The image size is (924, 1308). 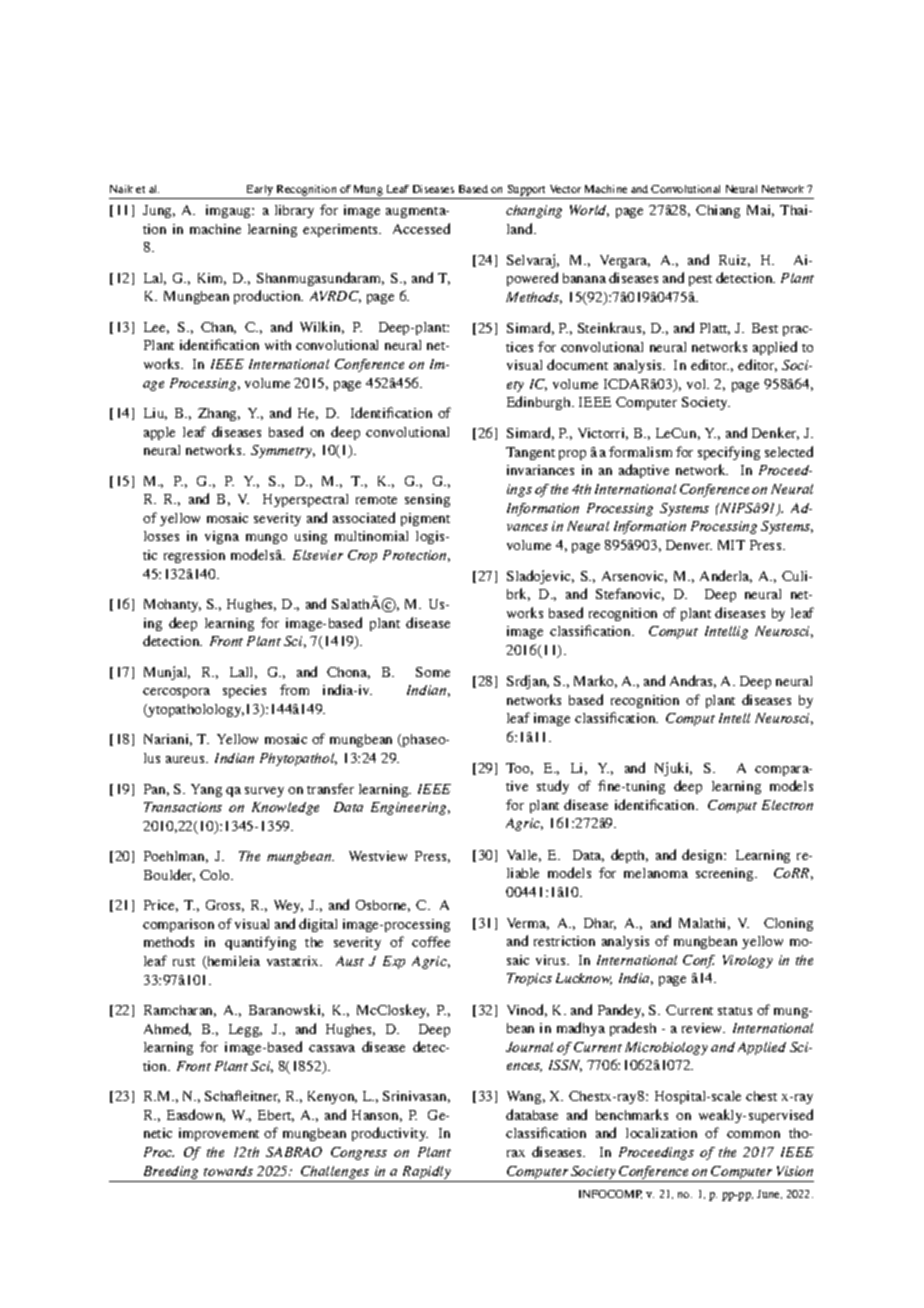 What do you see at coordinates (718, 211) in the screenshot?
I see `Chiang` at bounding box center [718, 211].
